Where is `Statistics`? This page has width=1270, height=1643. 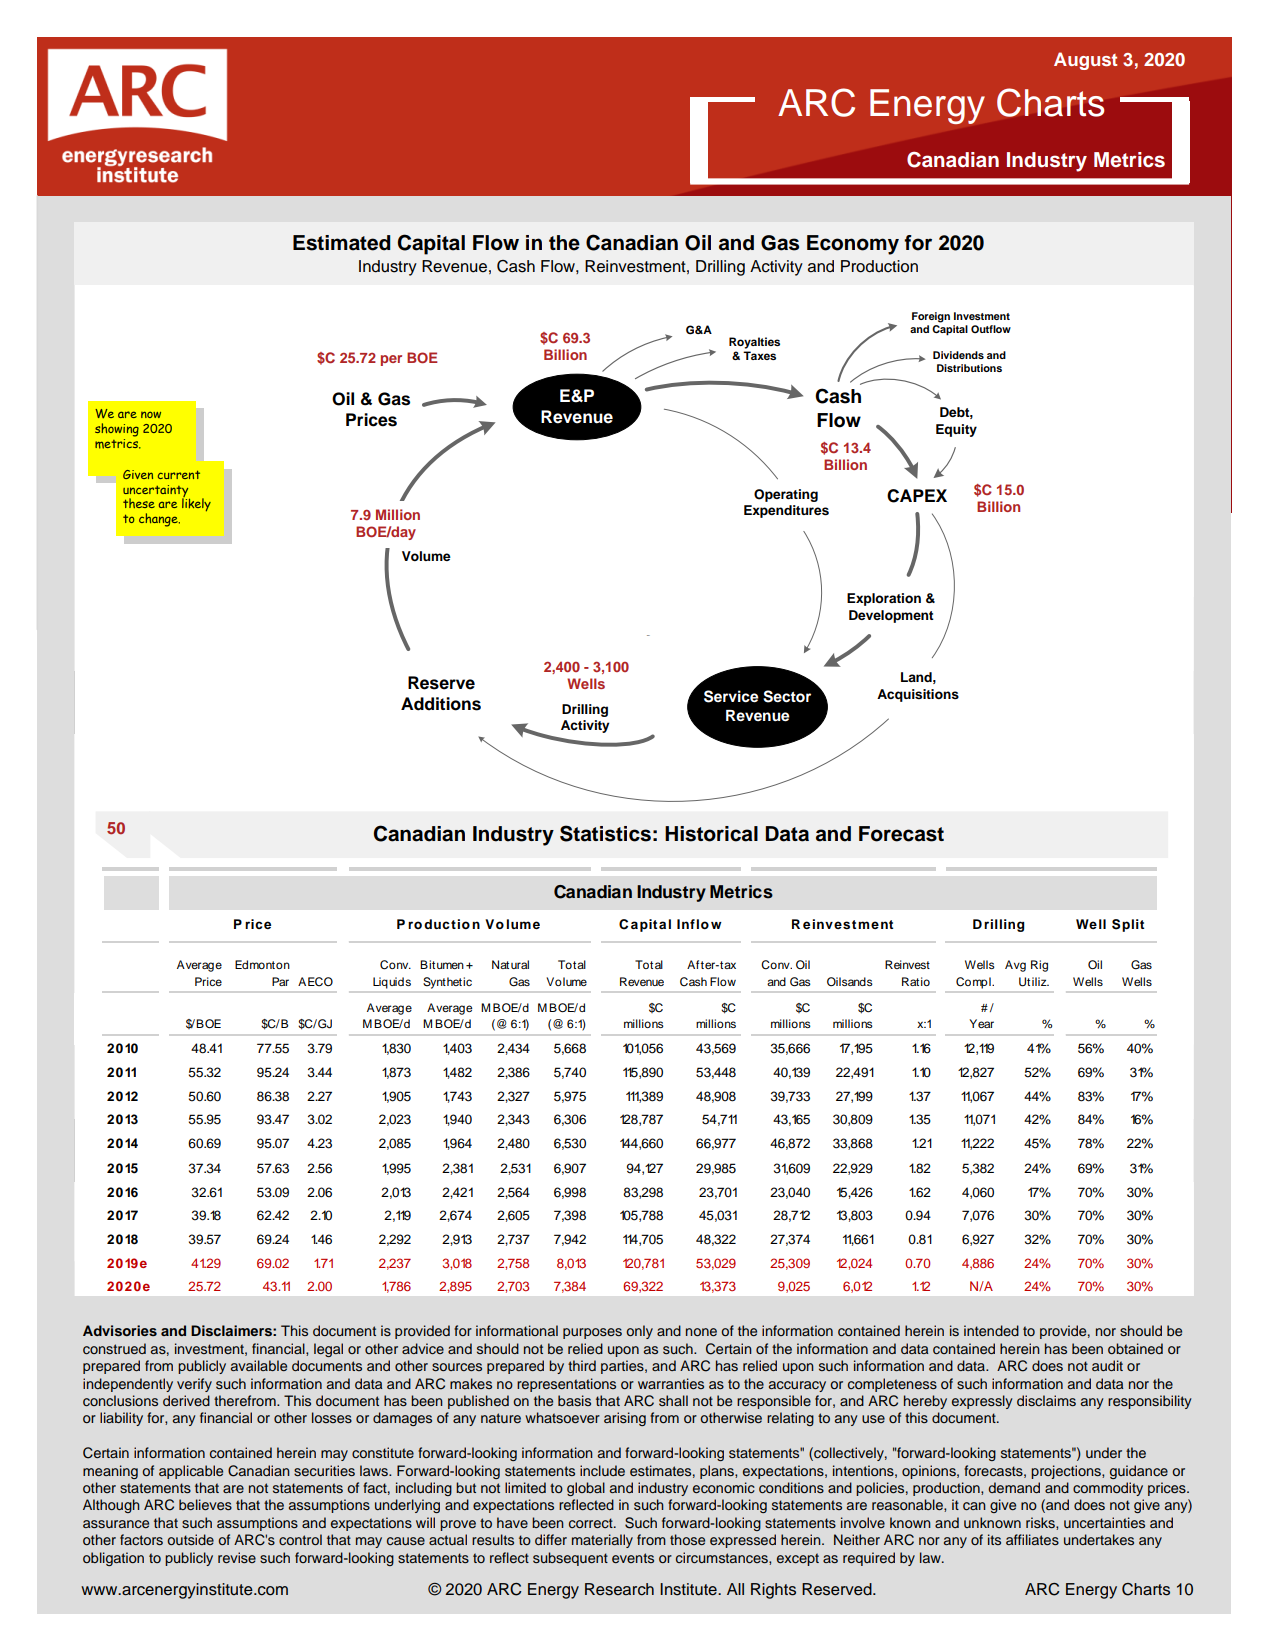 Statistics is located at coordinates (605, 833).
